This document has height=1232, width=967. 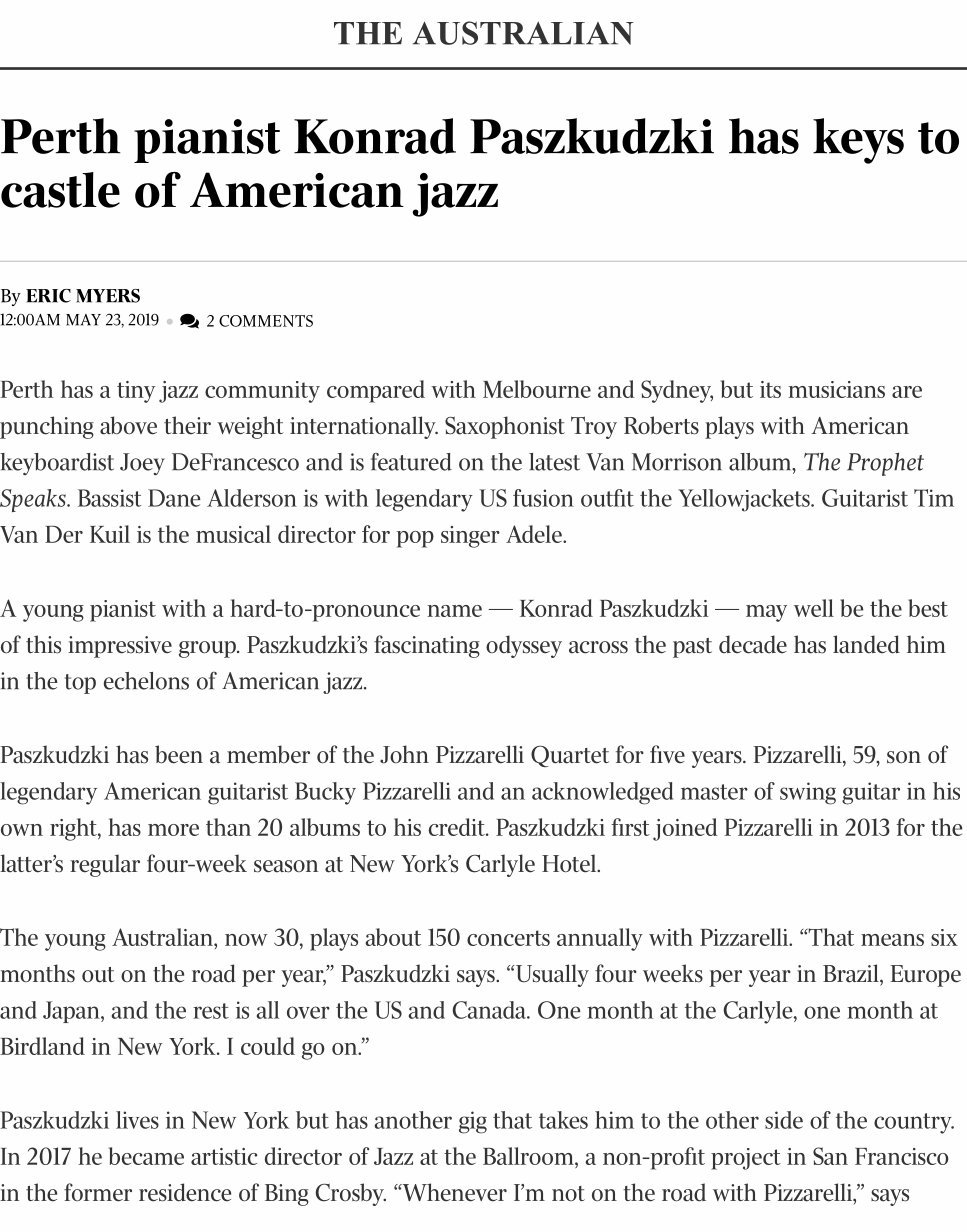 I want to click on been, so click(x=179, y=754).
